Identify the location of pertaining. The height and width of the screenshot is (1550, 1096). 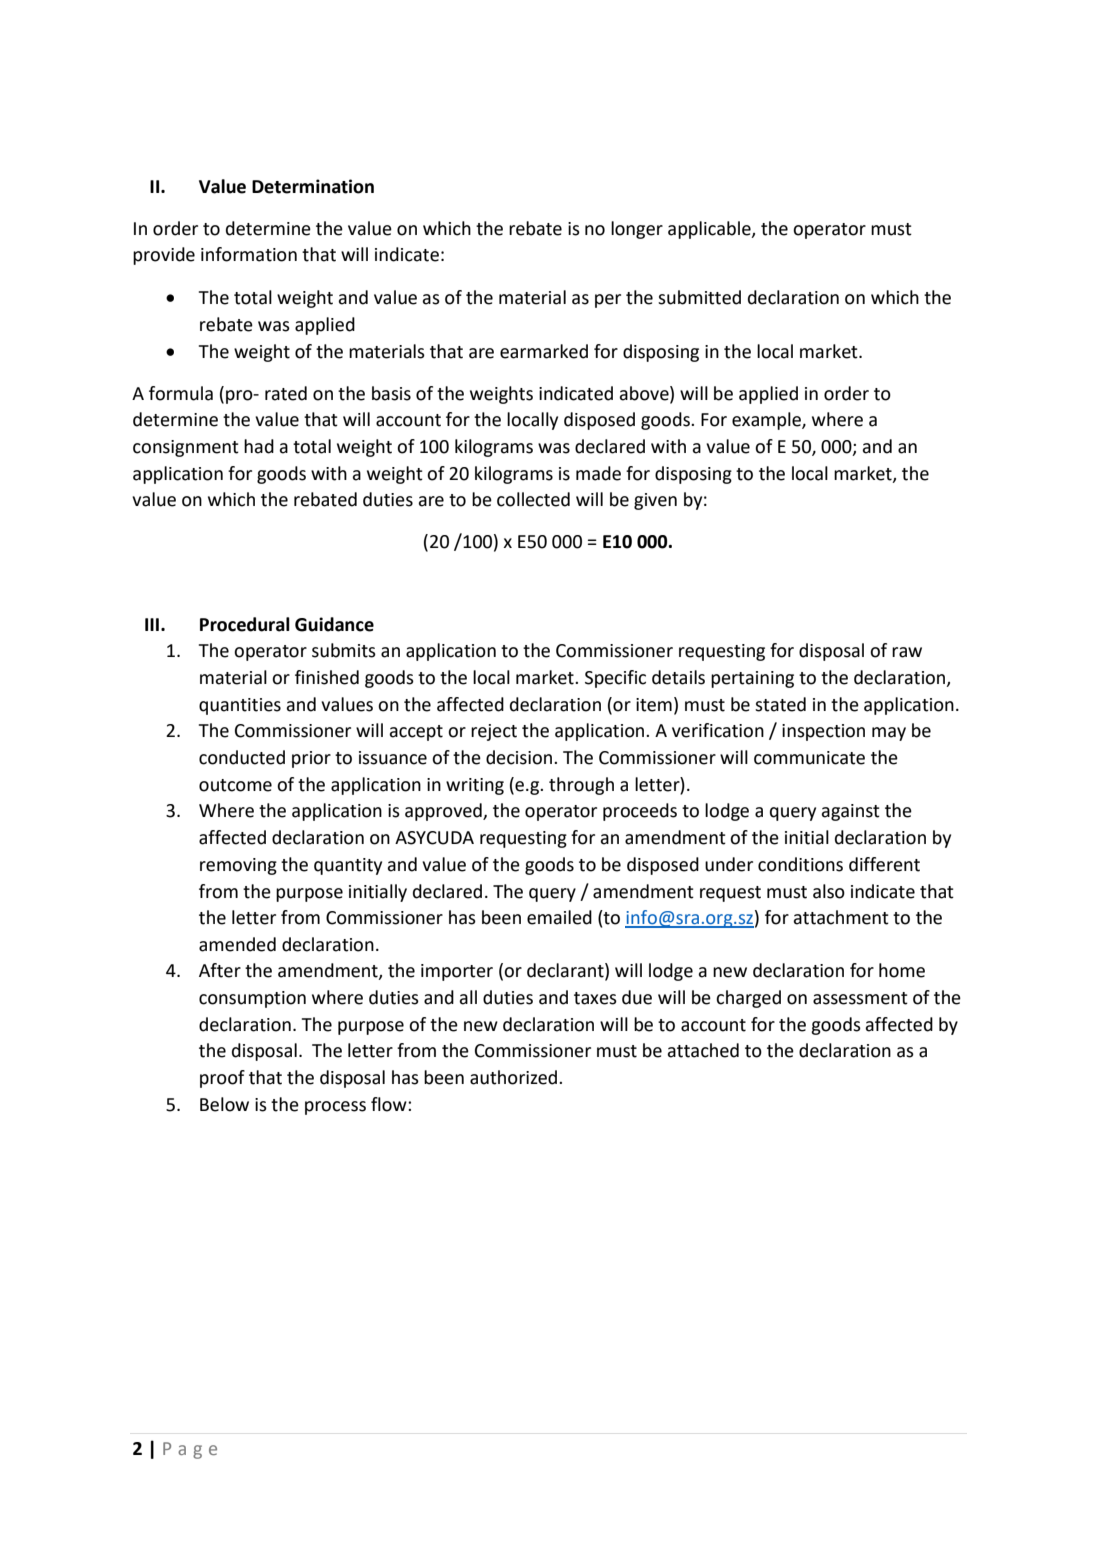
(752, 679).
